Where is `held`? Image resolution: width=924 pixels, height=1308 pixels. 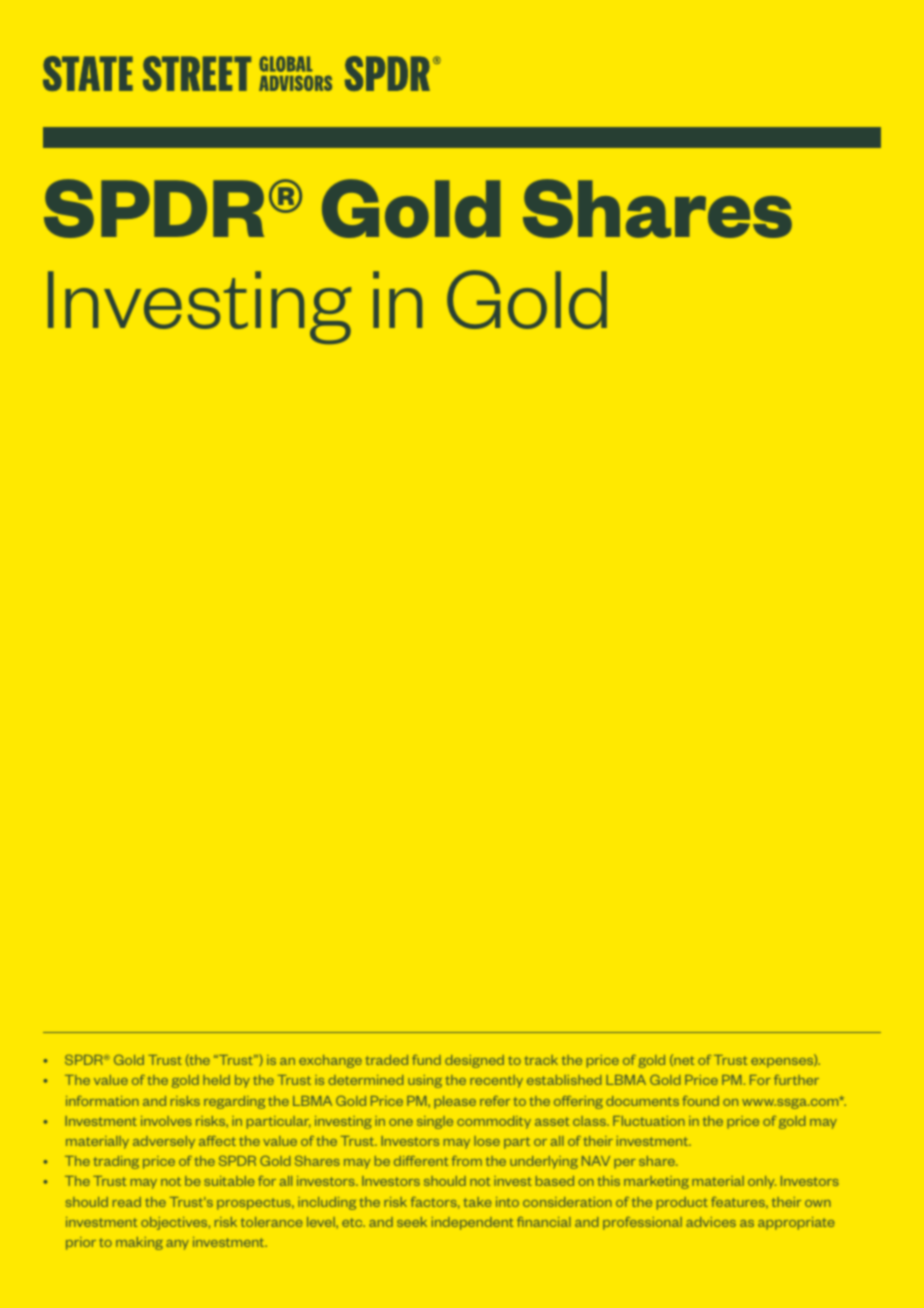
held is located at coordinates (216, 1080).
